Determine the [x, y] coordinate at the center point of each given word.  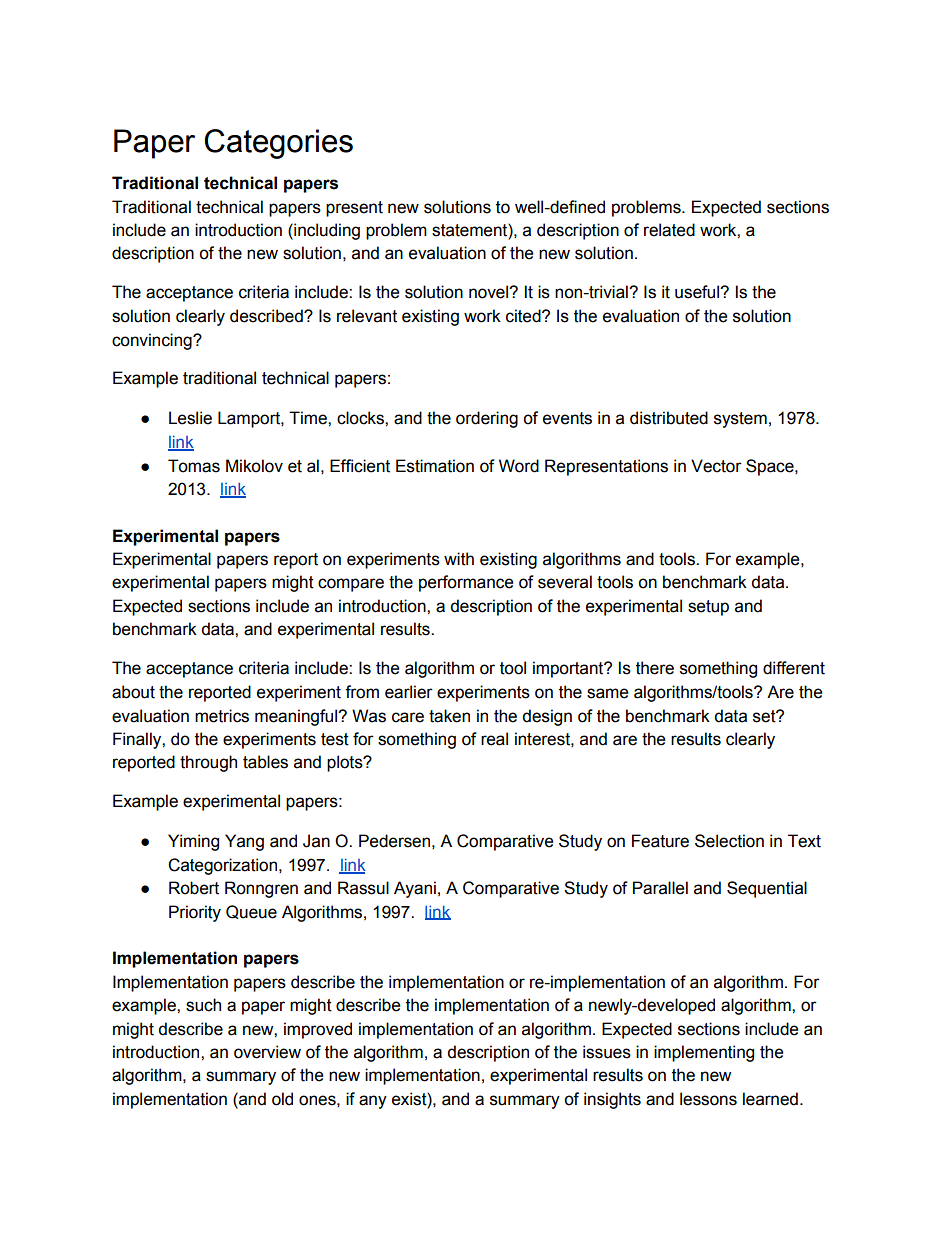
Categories [278, 144]
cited [524, 316]
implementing [704, 1053]
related [669, 230]
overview [267, 1052]
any [373, 1102]
